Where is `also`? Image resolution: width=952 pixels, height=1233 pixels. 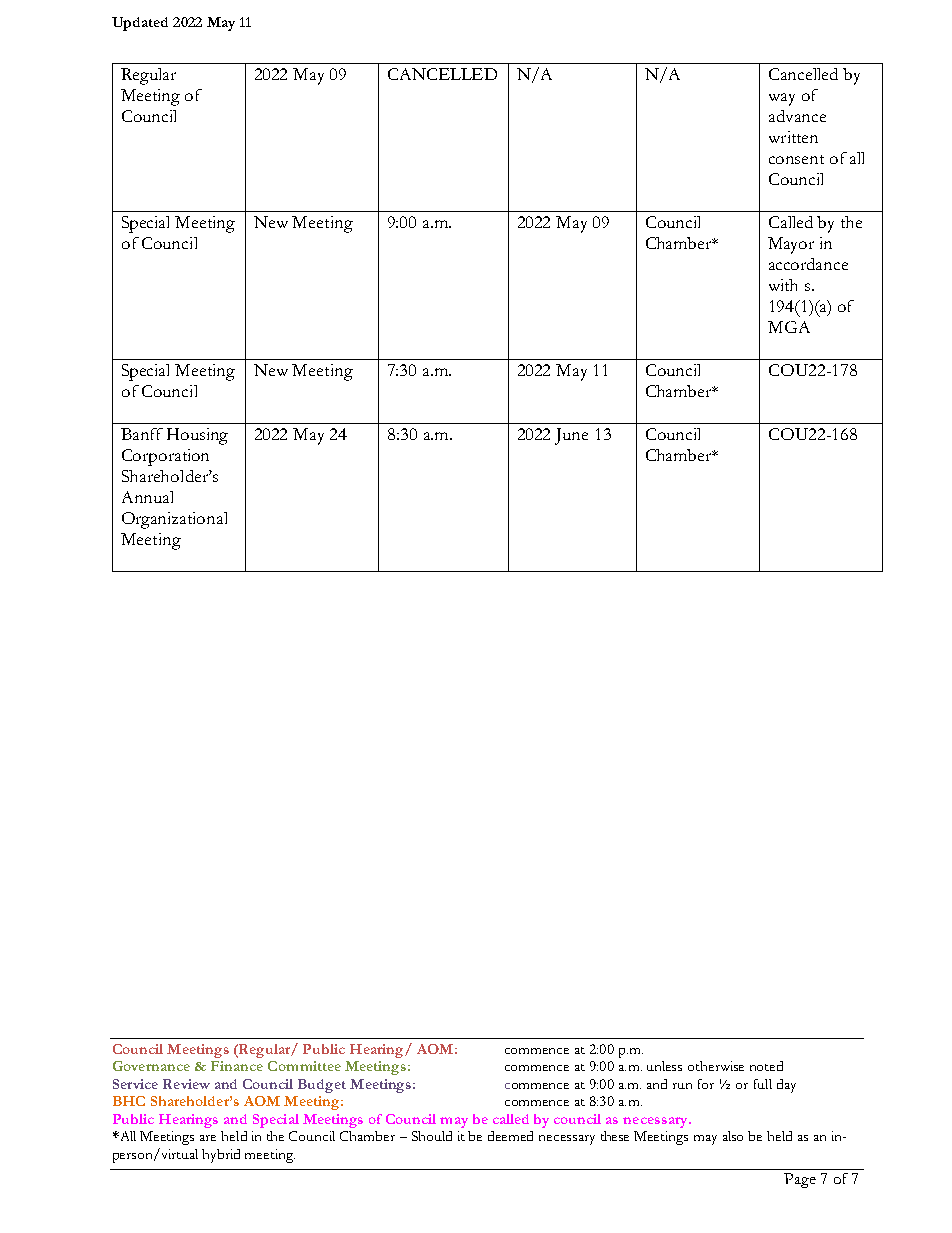
also is located at coordinates (733, 1136).
